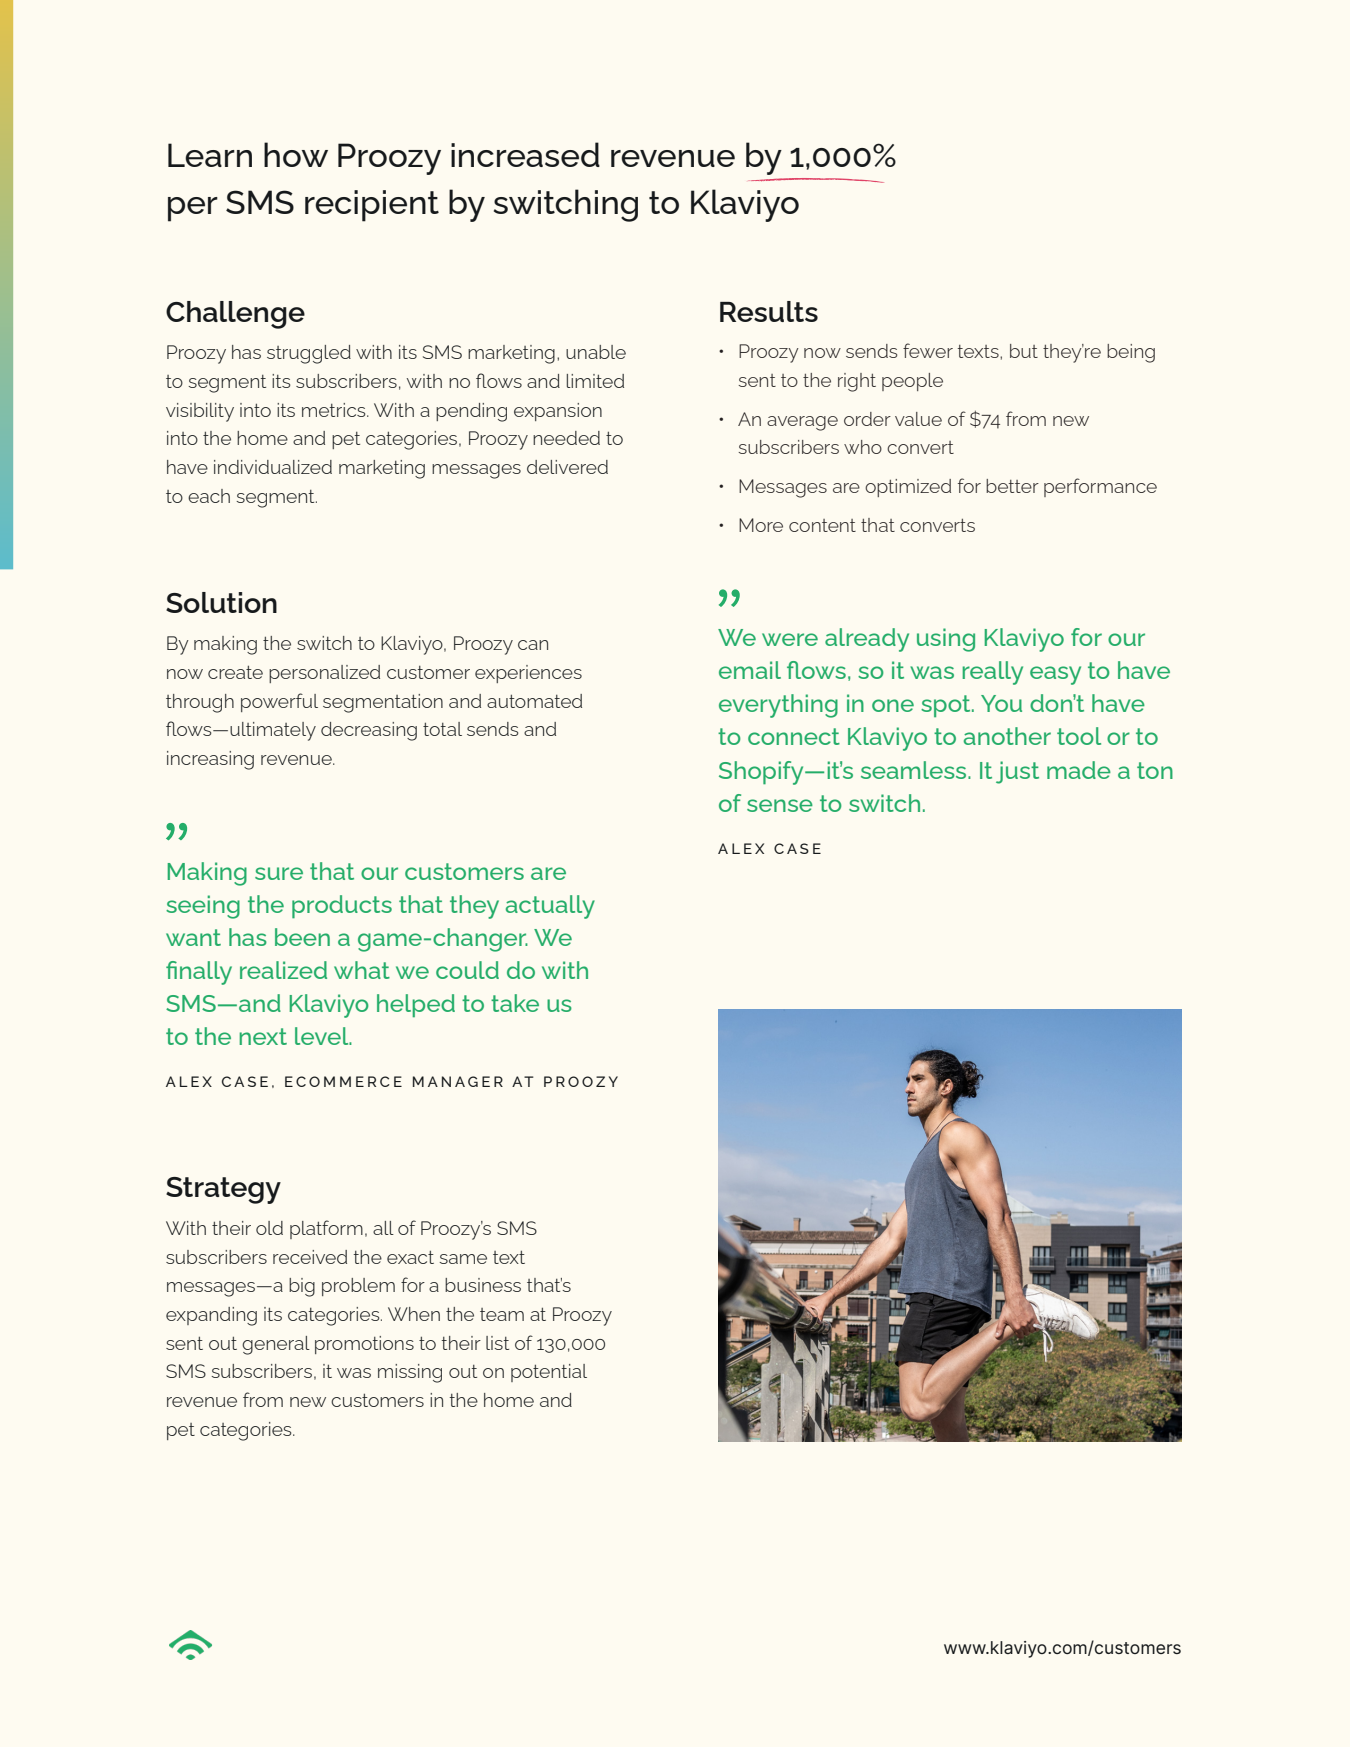 The image size is (1350, 1747). I want to click on just, so click(1017, 772).
